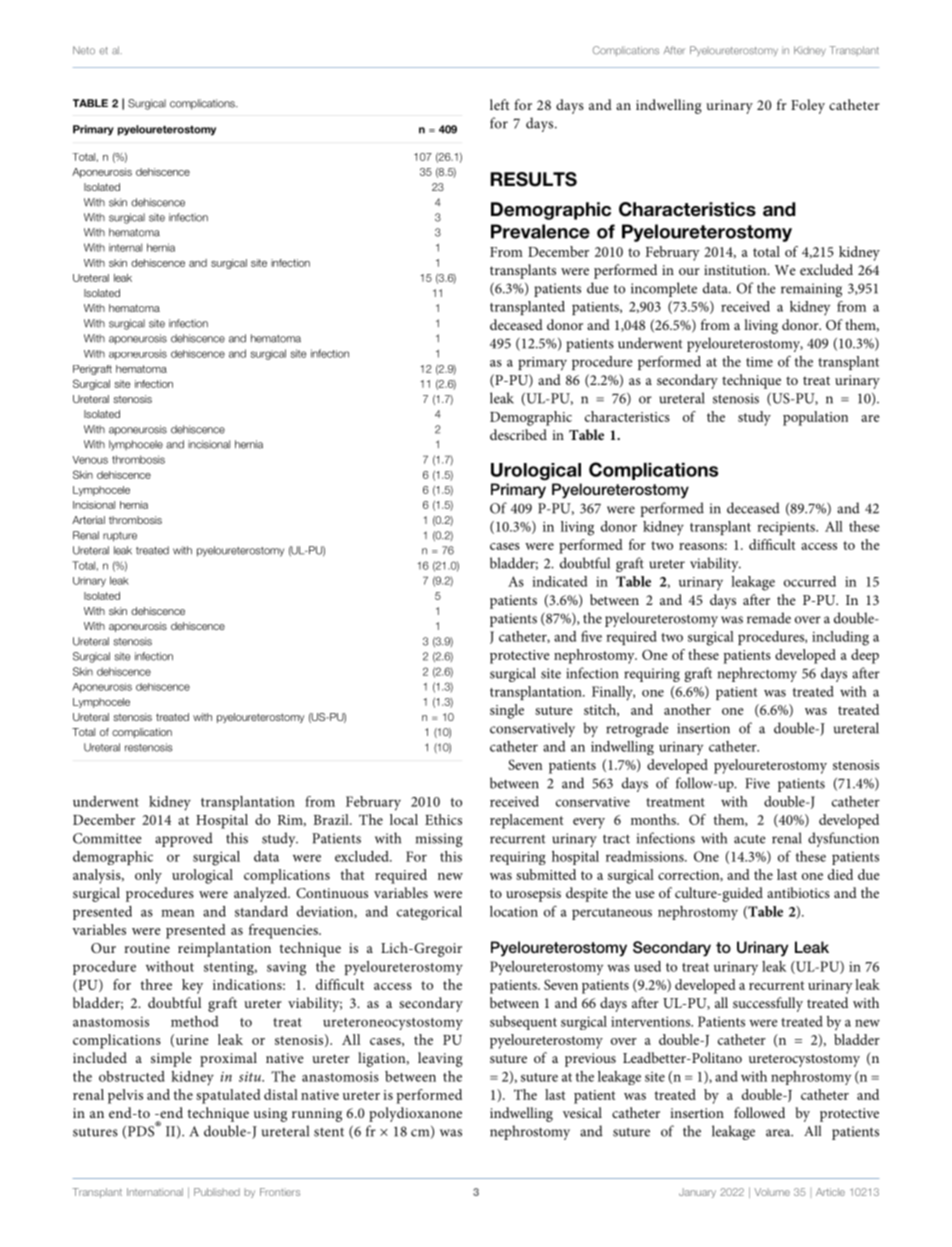 The width and height of the document is (952, 1247). Describe the element at coordinates (500, 104) in the document. I see `left` at that location.
